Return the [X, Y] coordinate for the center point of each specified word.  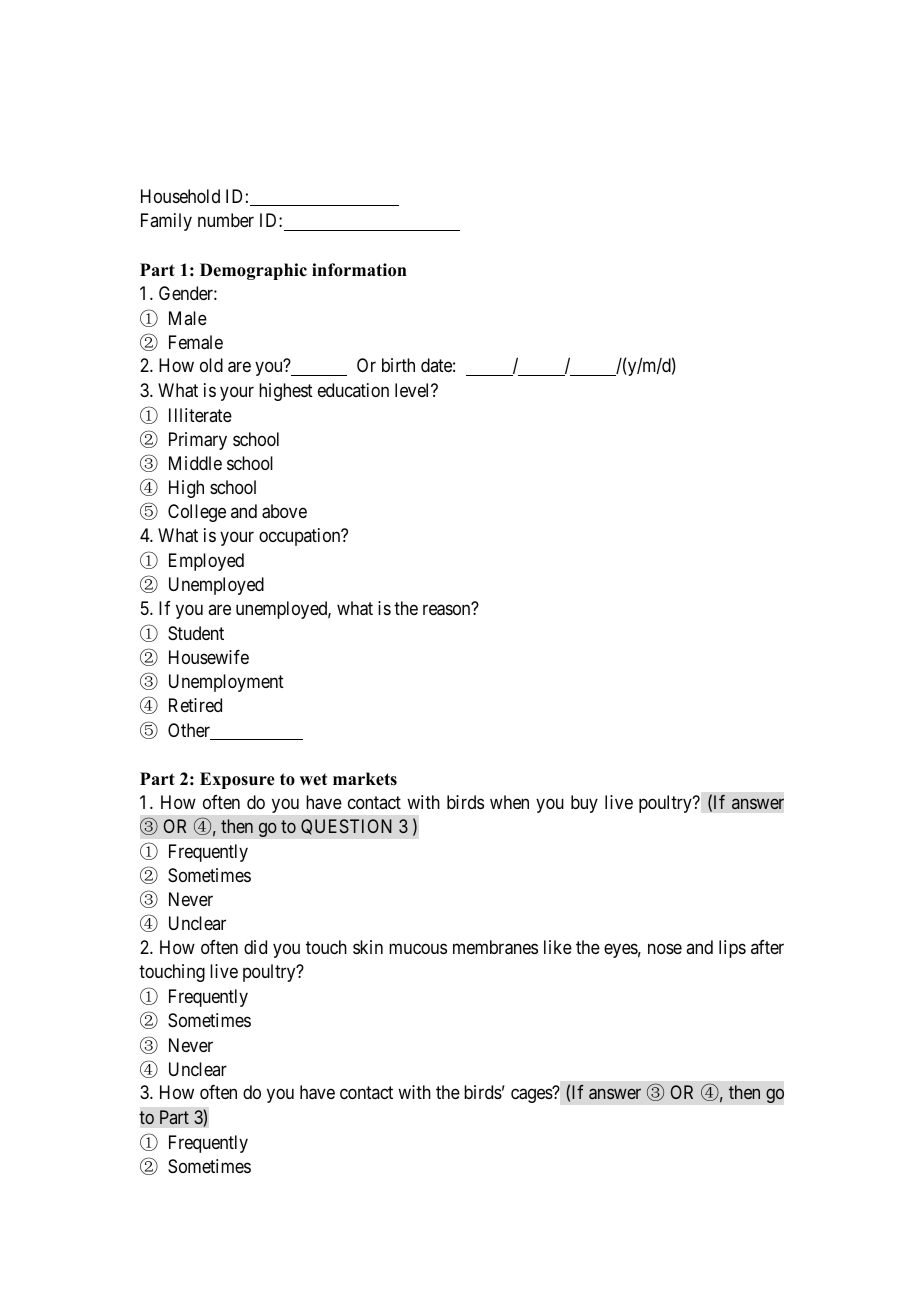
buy [584, 804]
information [359, 270]
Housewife [209, 657]
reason [448, 610]
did [255, 947]
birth [398, 365]
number [226, 220]
